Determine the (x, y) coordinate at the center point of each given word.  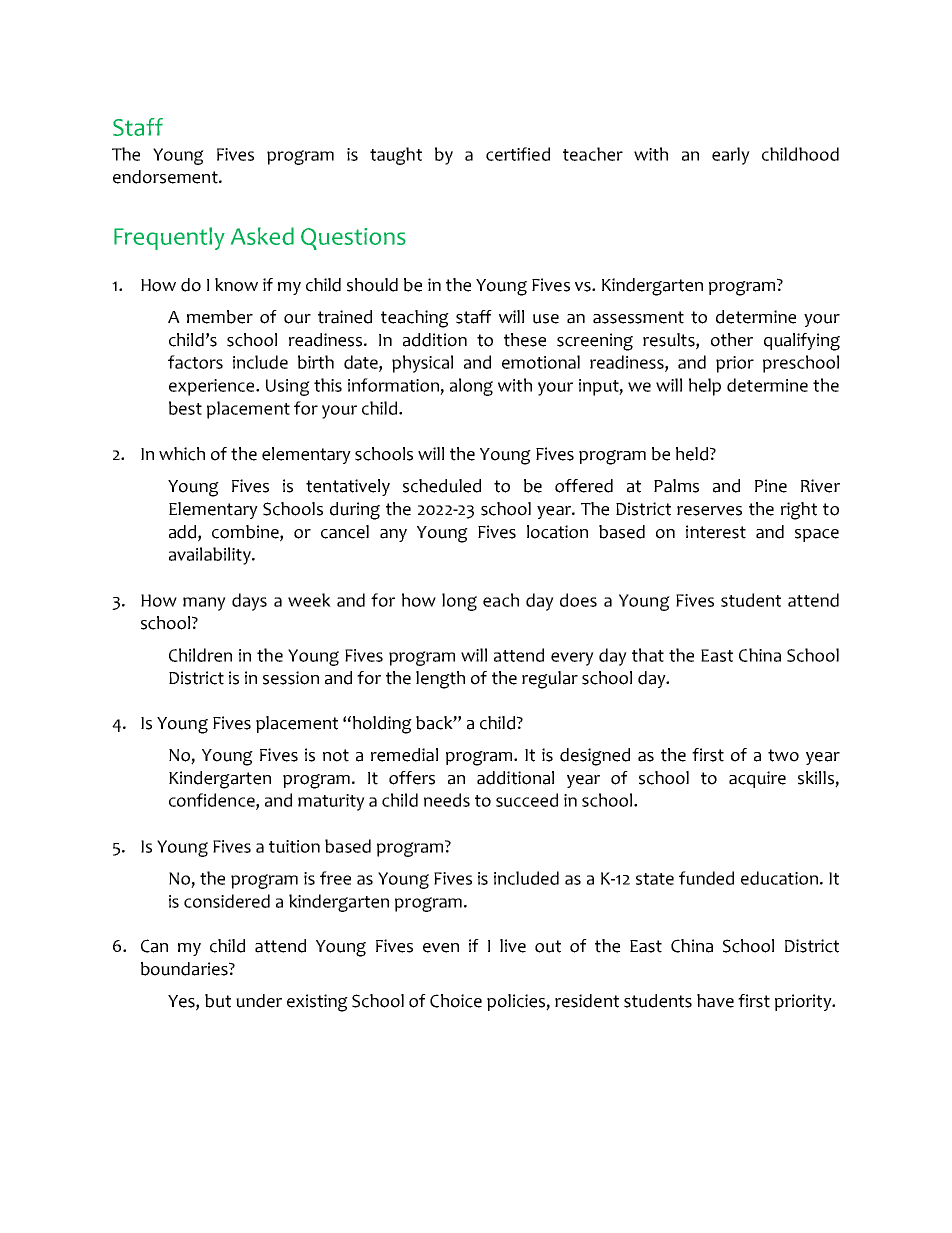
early (731, 156)
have (715, 1001)
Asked (262, 236)
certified (518, 154)
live (513, 946)
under (259, 1001)
